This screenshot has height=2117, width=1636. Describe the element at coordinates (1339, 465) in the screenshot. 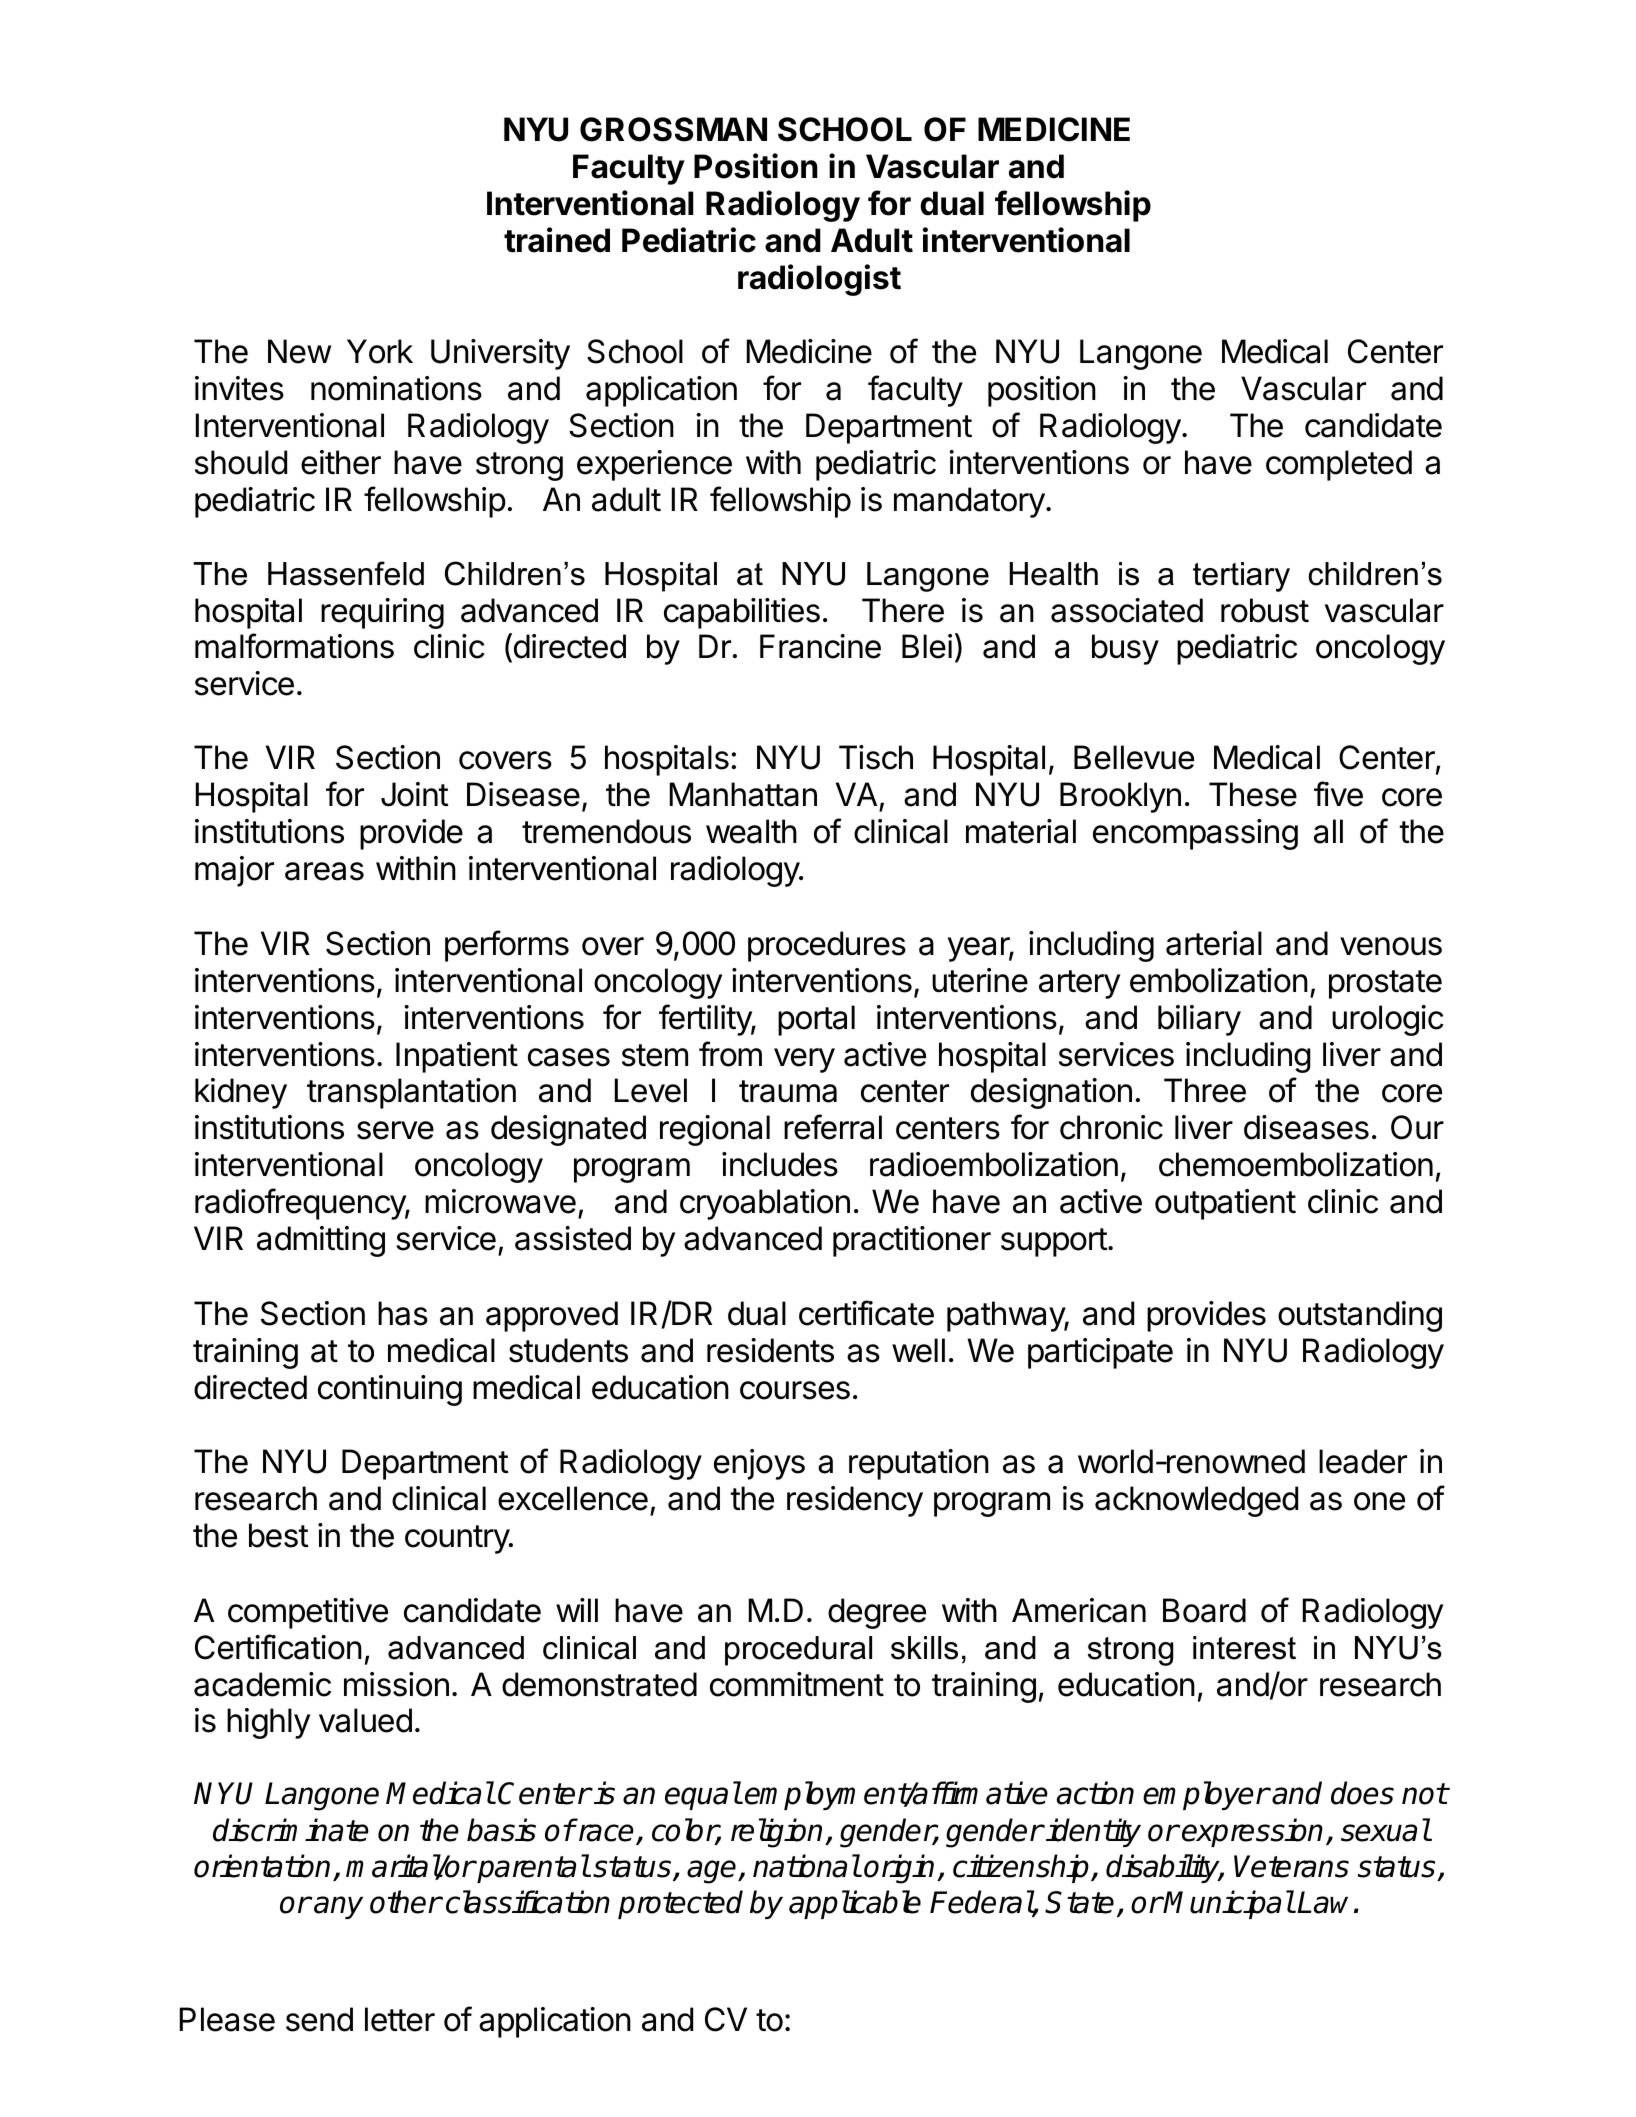

I see `completed` at that location.
